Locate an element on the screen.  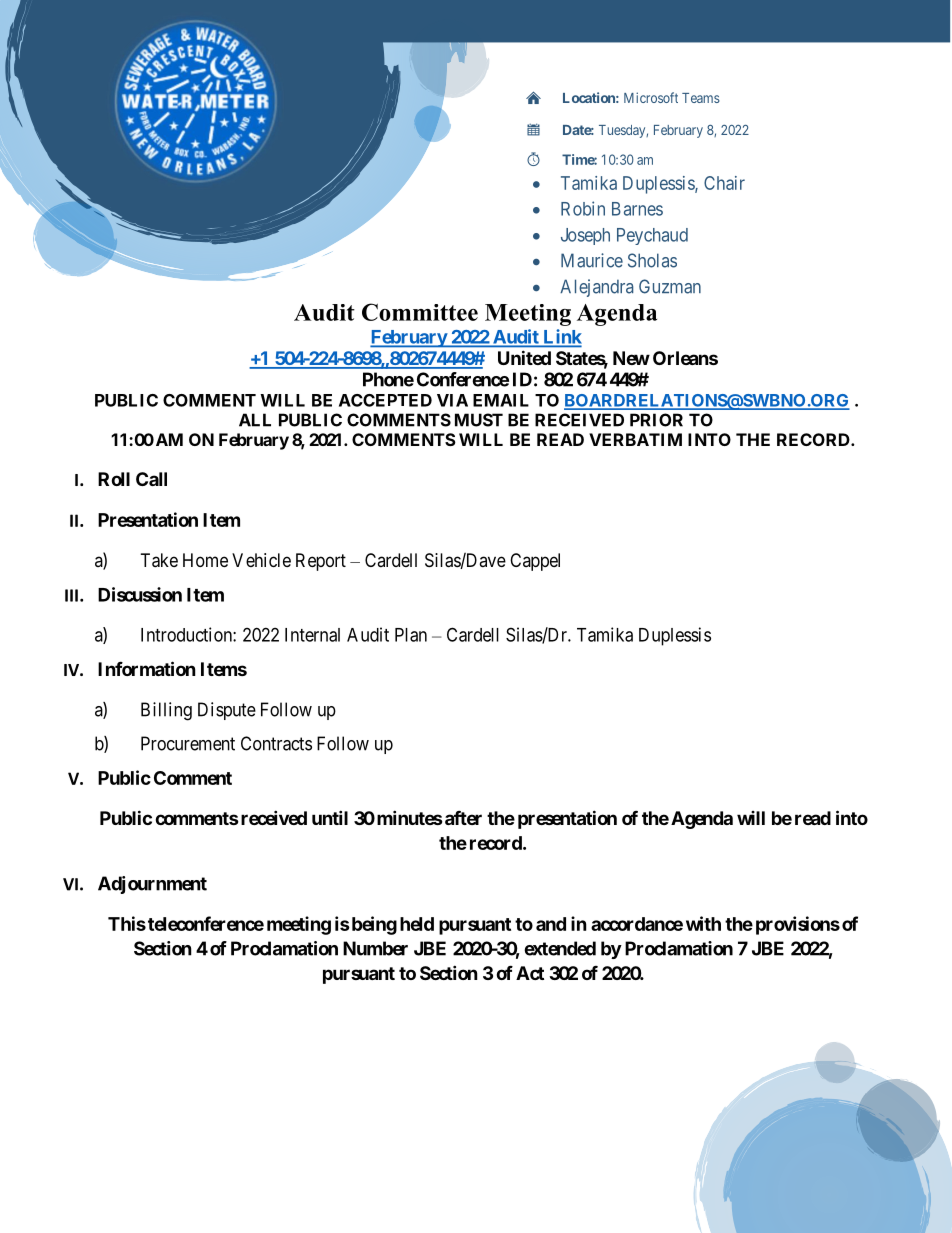
United is located at coordinates (524, 357).
